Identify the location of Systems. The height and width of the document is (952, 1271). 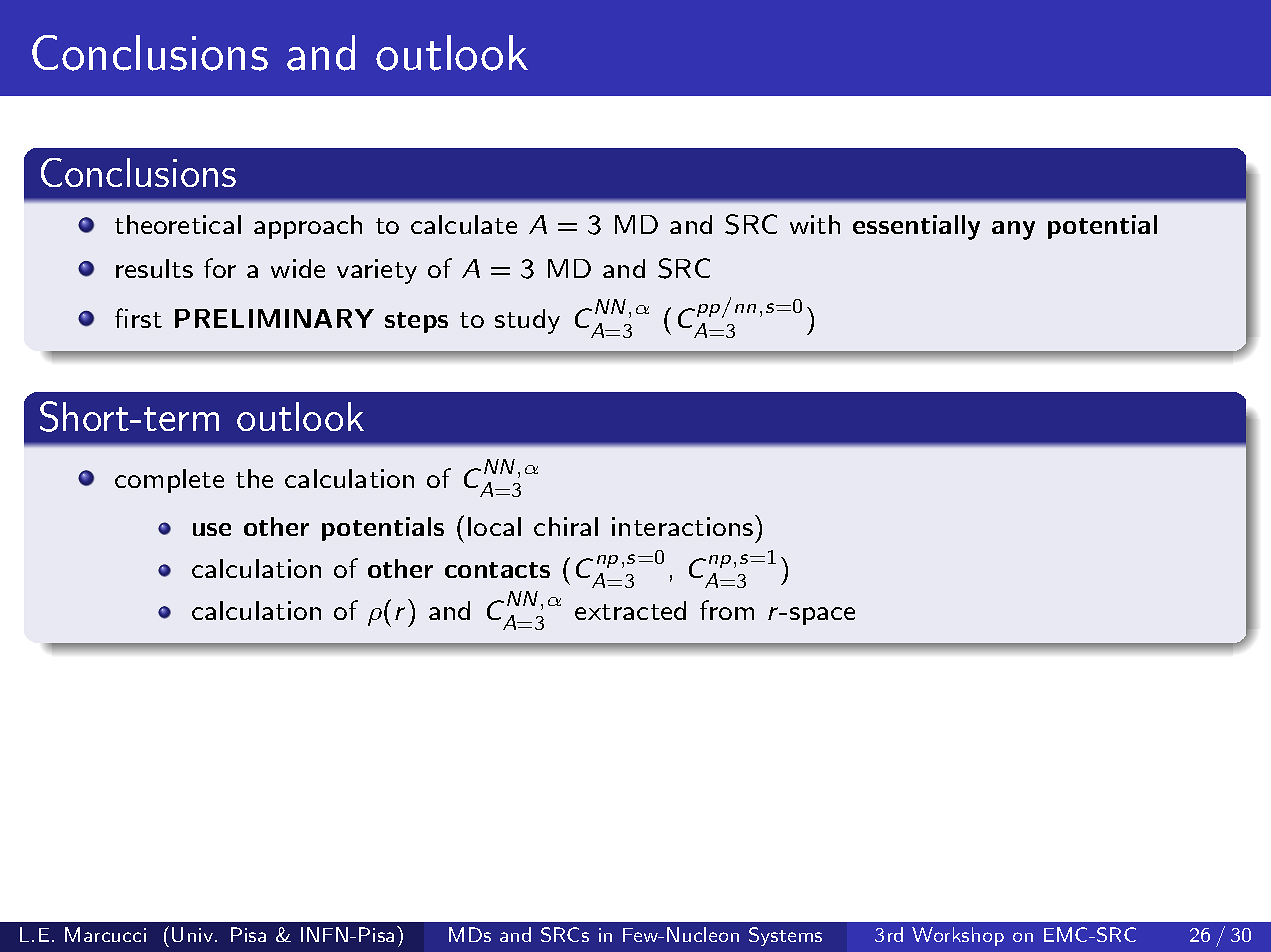
(785, 936).
